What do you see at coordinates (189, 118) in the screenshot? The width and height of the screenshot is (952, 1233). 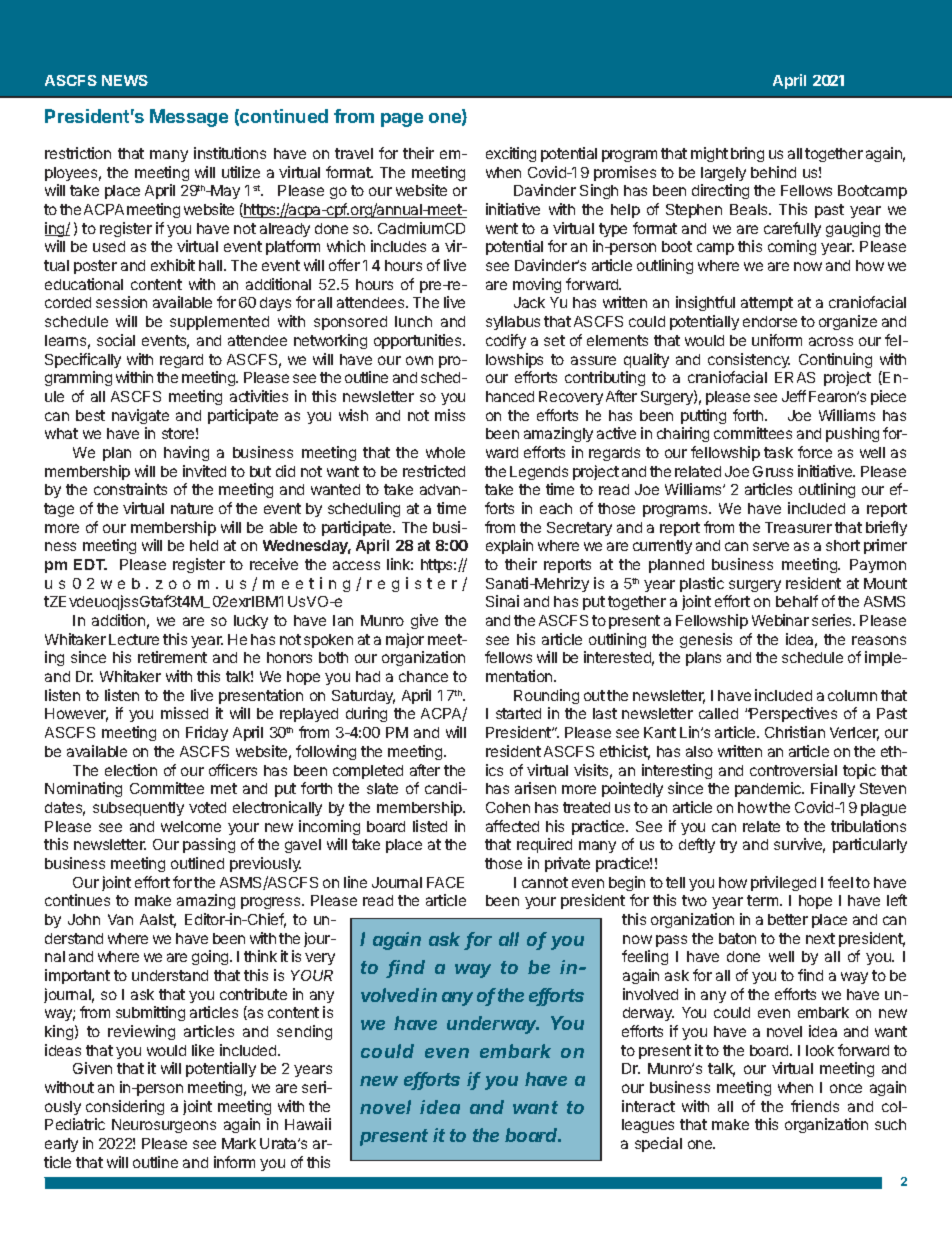 I see `Message` at bounding box center [189, 118].
